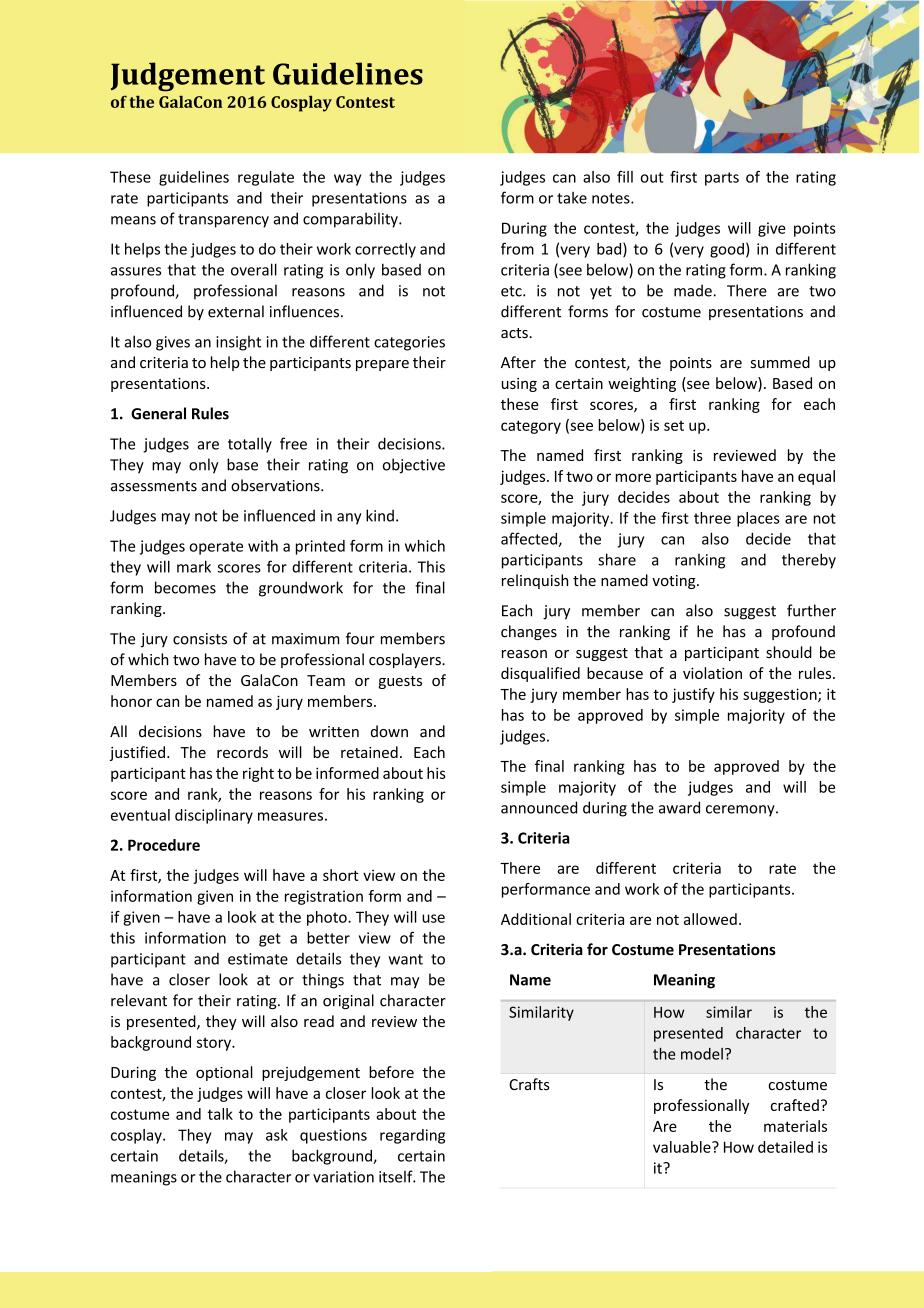 The height and width of the document is (1308, 924). I want to click on transparency, so click(223, 221).
